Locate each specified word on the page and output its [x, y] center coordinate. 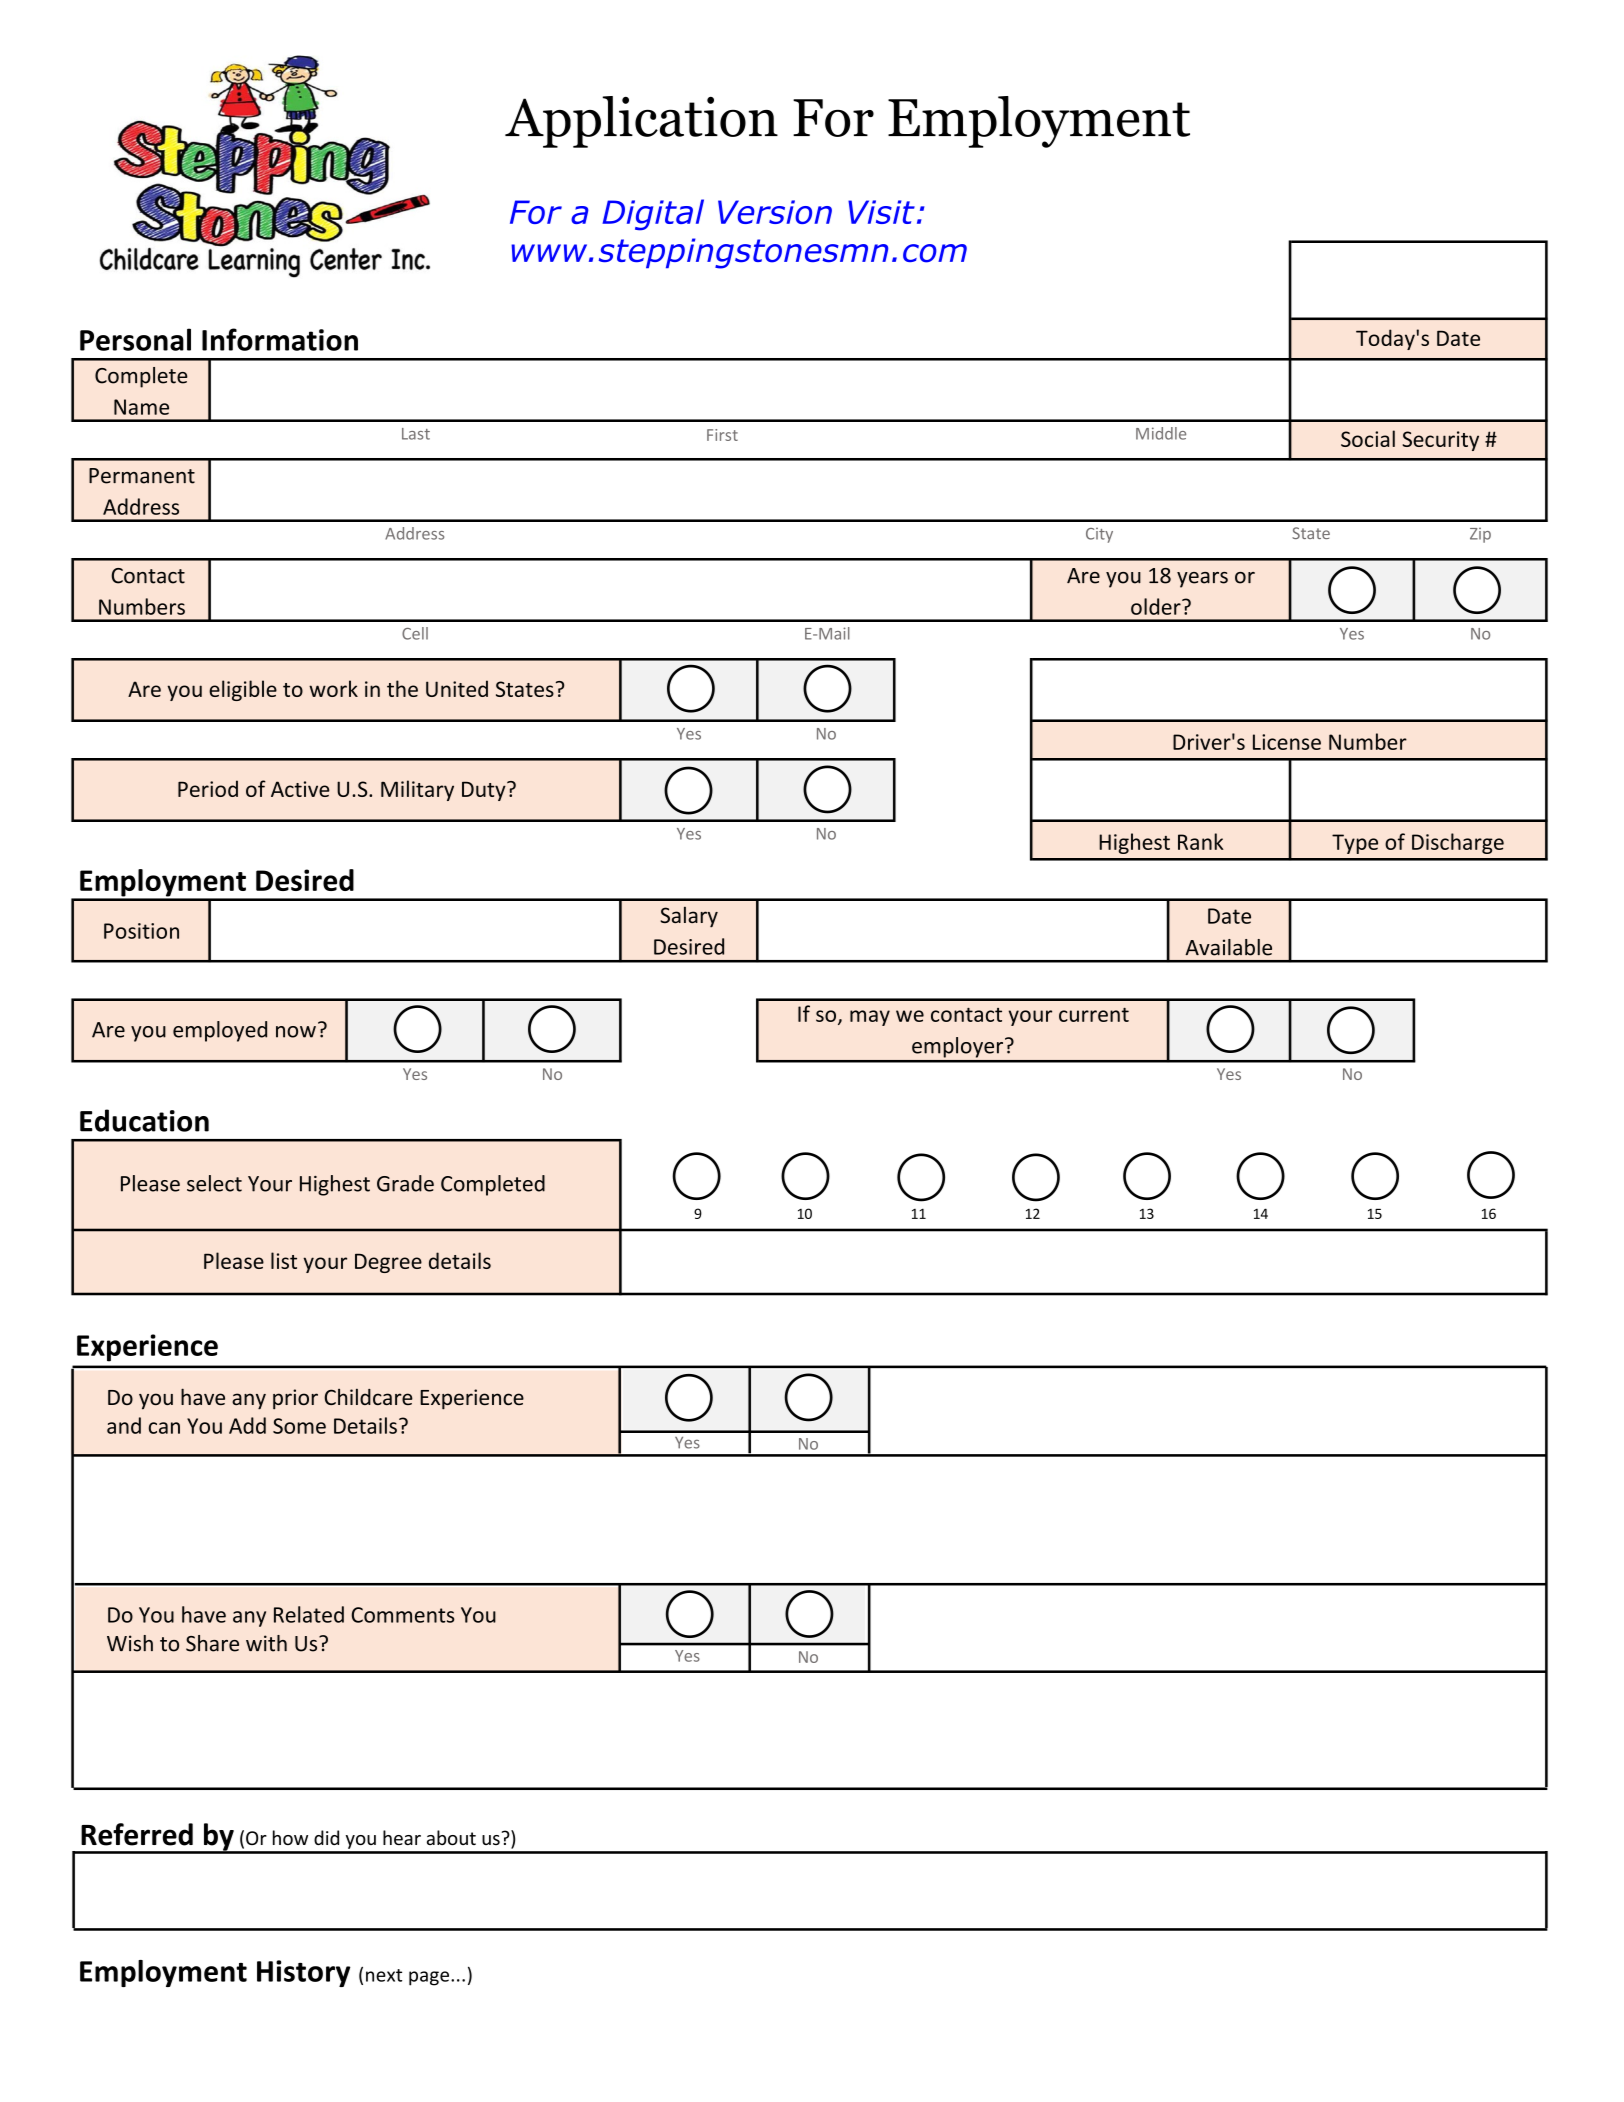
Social [1368, 438]
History [303, 1973]
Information [280, 339]
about [451, 1837]
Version [775, 212]
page [429, 1978]
